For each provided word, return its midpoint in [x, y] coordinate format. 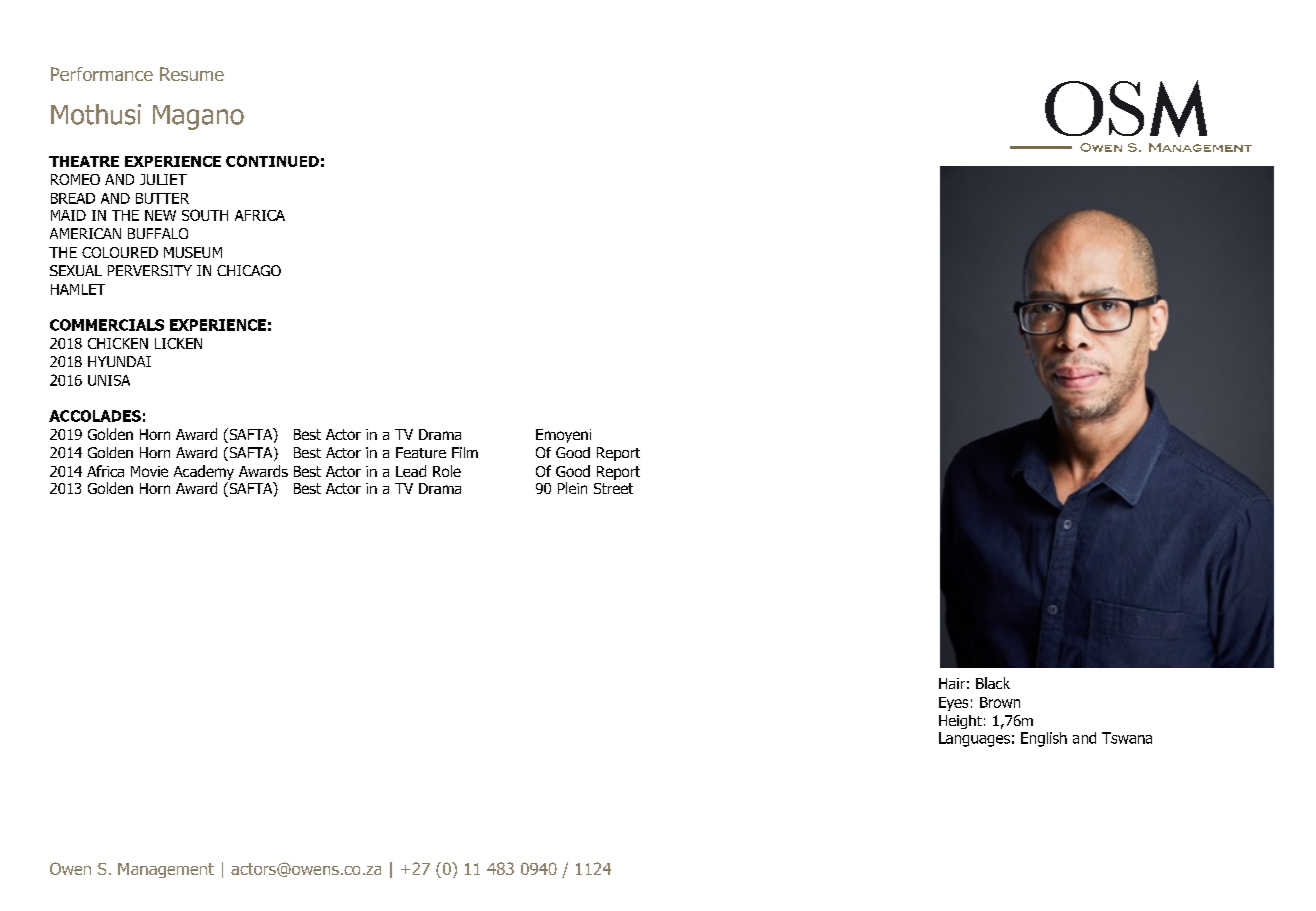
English [1044, 739]
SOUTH [205, 215]
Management [166, 870]
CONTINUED [272, 161]
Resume [192, 74]
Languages [974, 739]
